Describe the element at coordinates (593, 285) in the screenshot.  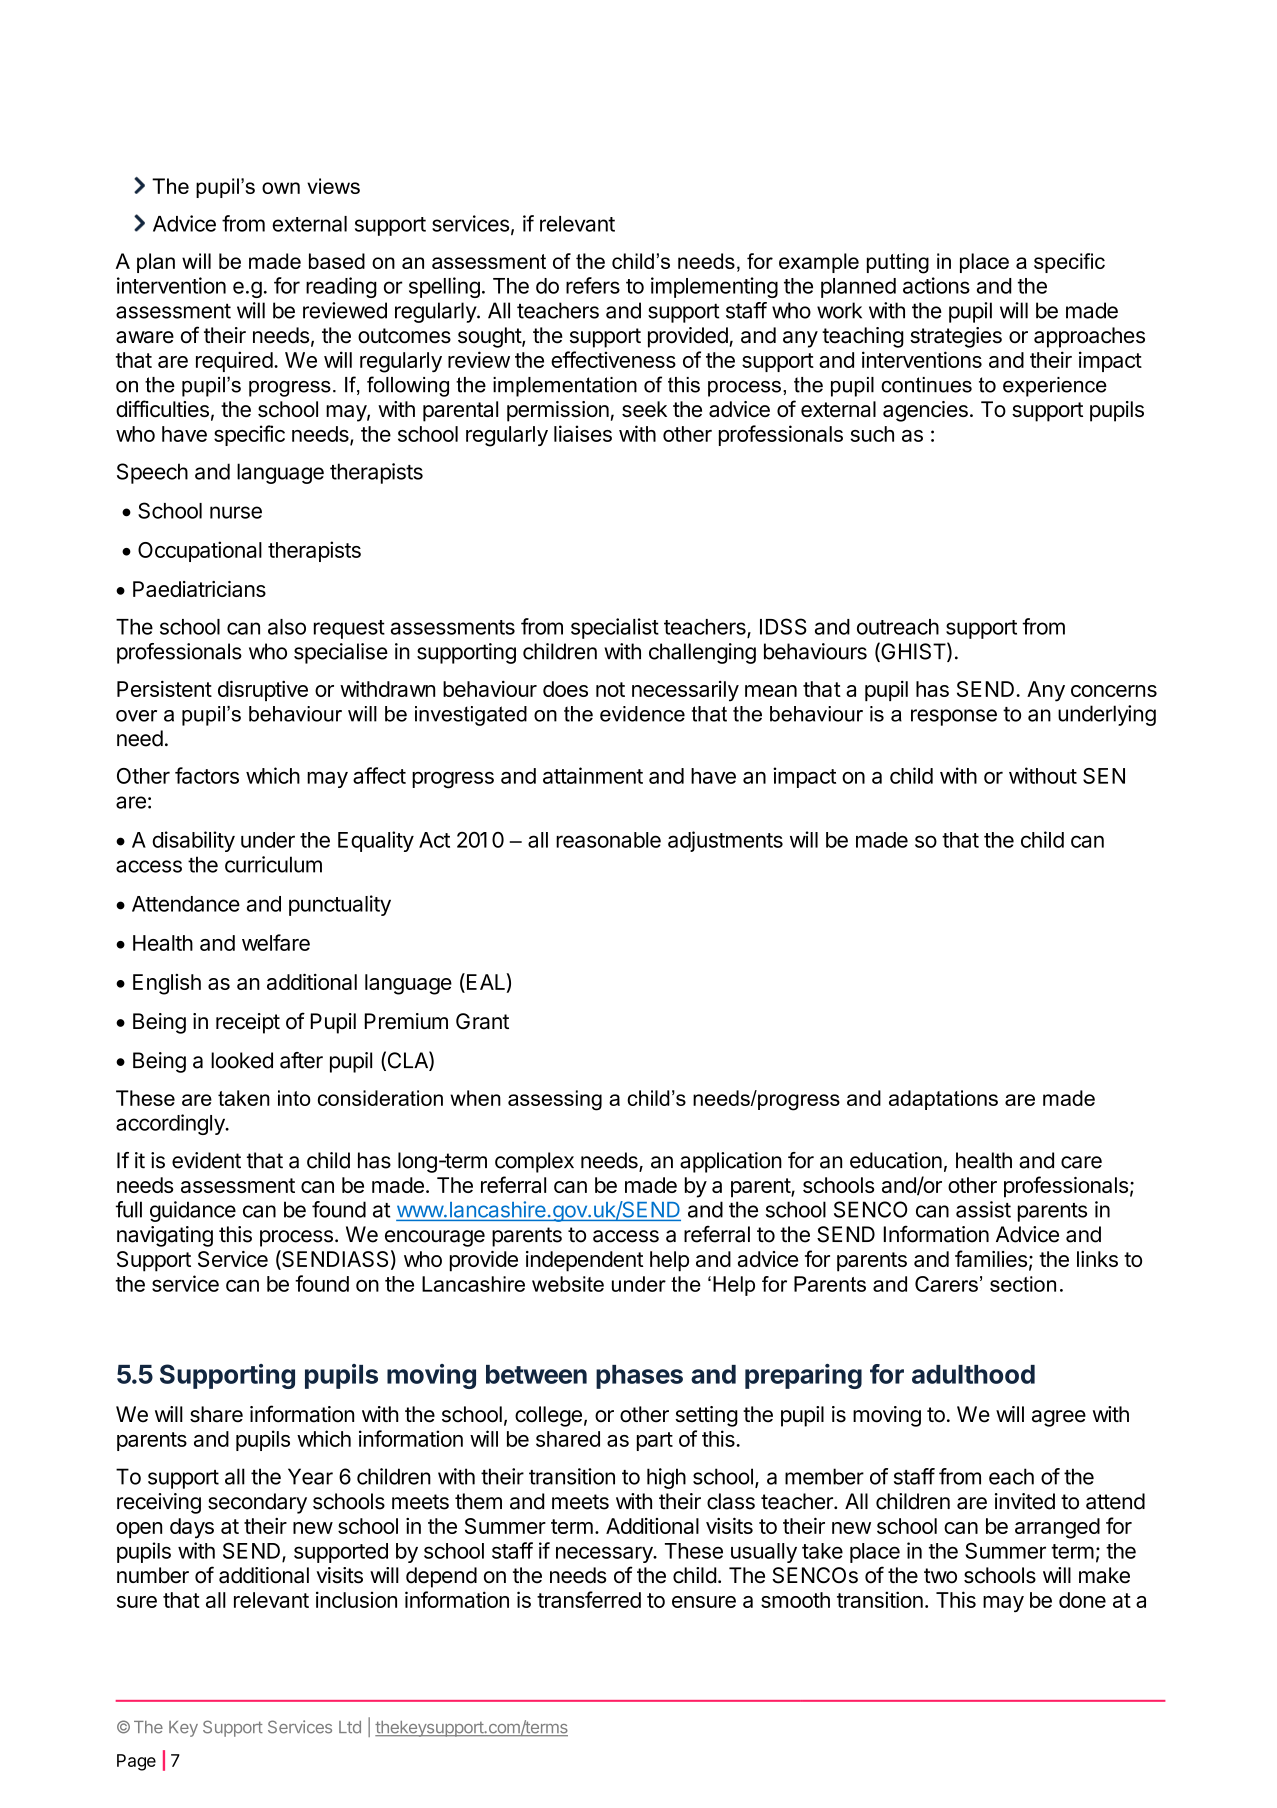
I see `refers` at that location.
